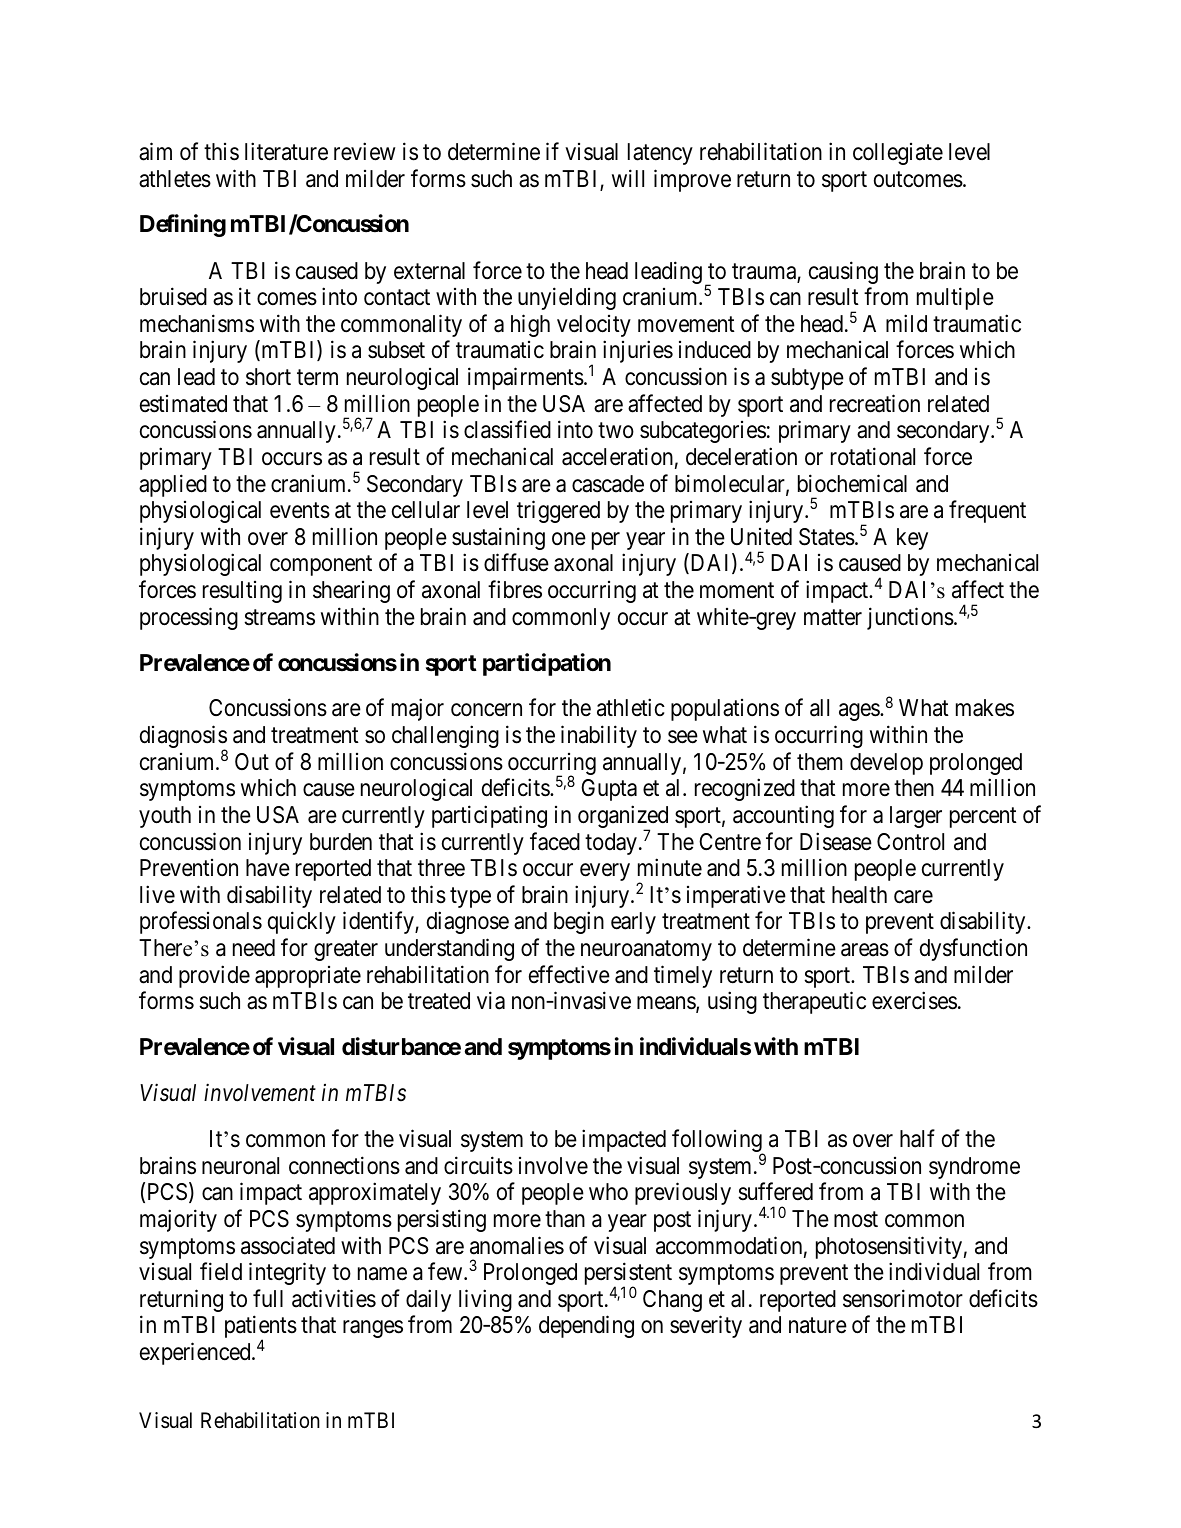  Describe the element at coordinates (608, 484) in the page. I see `cascade` at that location.
